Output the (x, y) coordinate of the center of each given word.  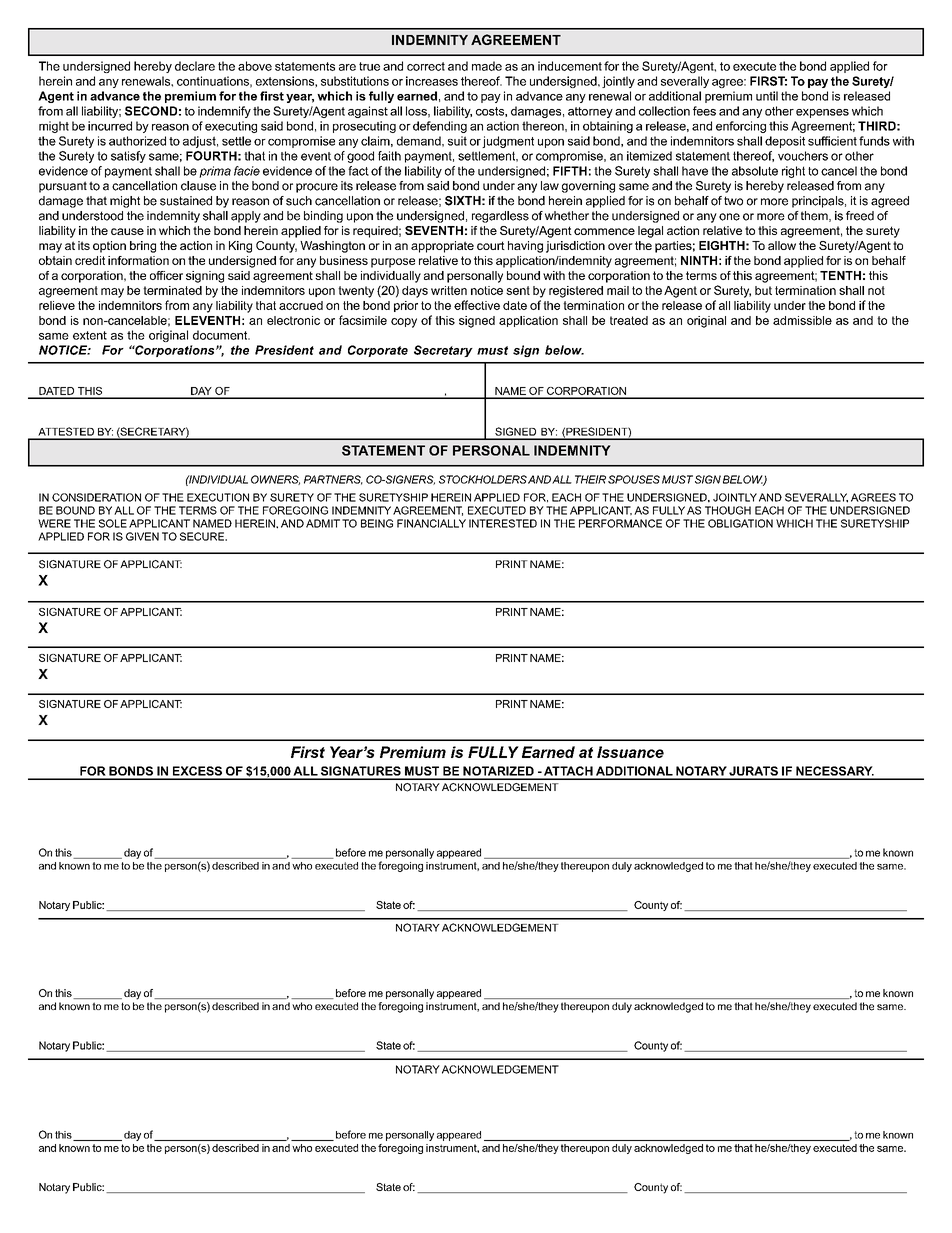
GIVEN (142, 536)
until (767, 96)
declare (195, 66)
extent (90, 335)
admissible (802, 320)
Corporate (378, 351)
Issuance (630, 752)
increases (432, 81)
